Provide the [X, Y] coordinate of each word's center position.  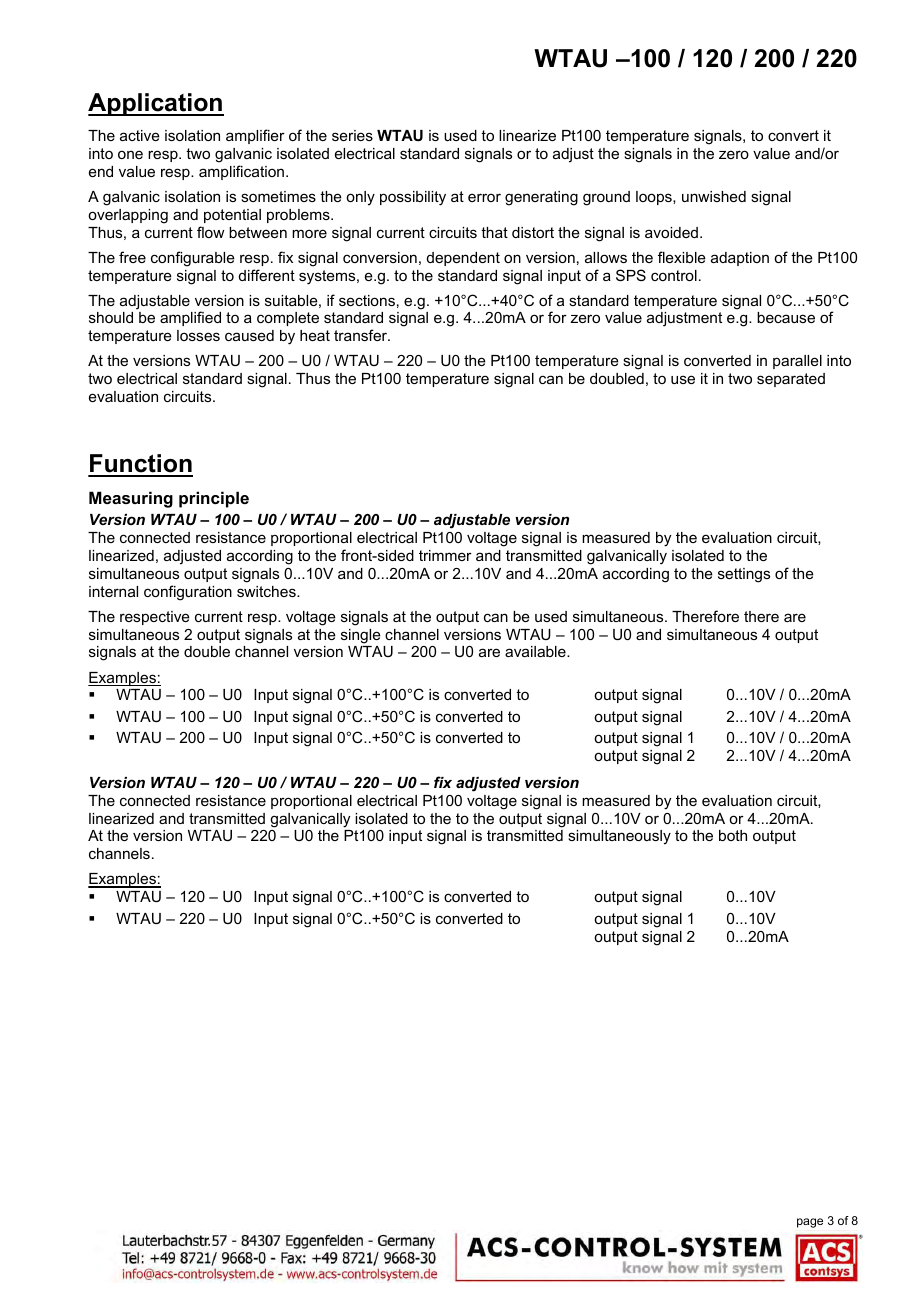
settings [744, 575]
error [484, 197]
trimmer [445, 555]
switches [267, 591]
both [733, 835]
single [361, 636]
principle [214, 499]
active [140, 135]
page [810, 1223]
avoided [671, 232]
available [536, 651]
